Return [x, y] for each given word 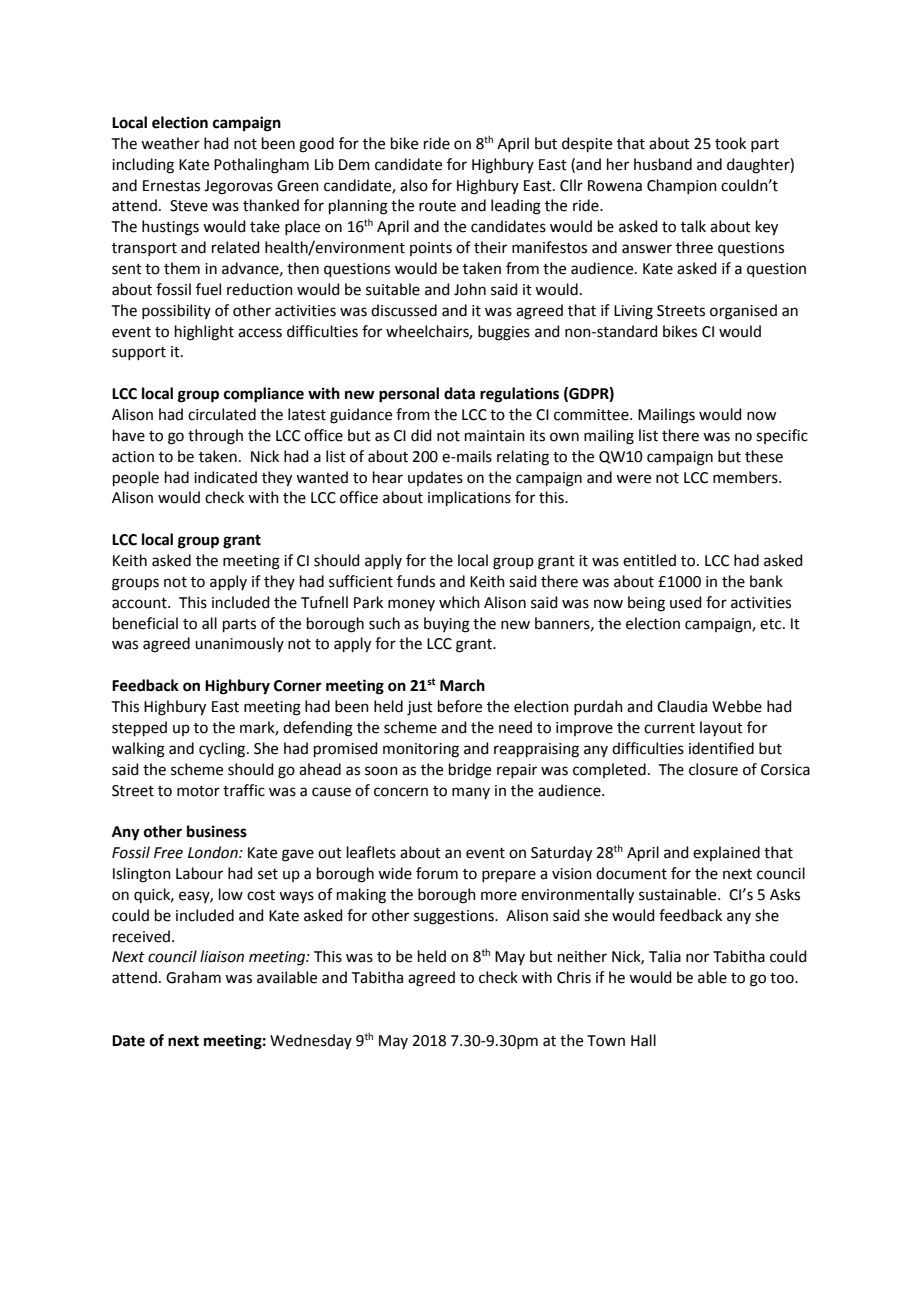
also [414, 185]
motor [198, 791]
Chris [574, 977]
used [686, 602]
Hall [643, 1040]
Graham [193, 977]
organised [743, 312]
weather [170, 143]
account [140, 603]
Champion [682, 186]
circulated [222, 414]
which [459, 602]
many [471, 793]
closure [713, 769]
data [459, 393]
